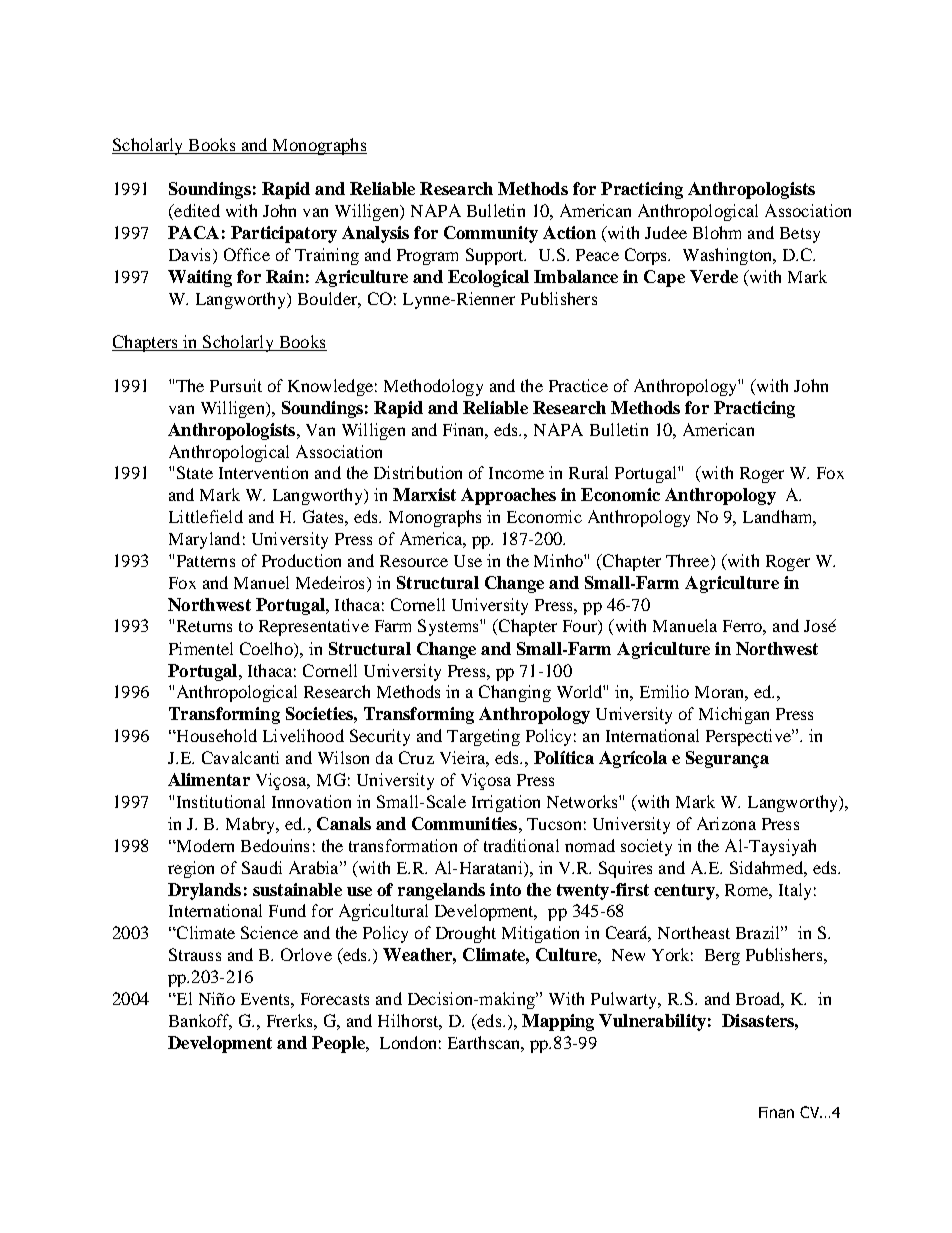 This screenshot has height=1233, width=952. What do you see at coordinates (722, 957) in the screenshot?
I see `Berg` at bounding box center [722, 957].
